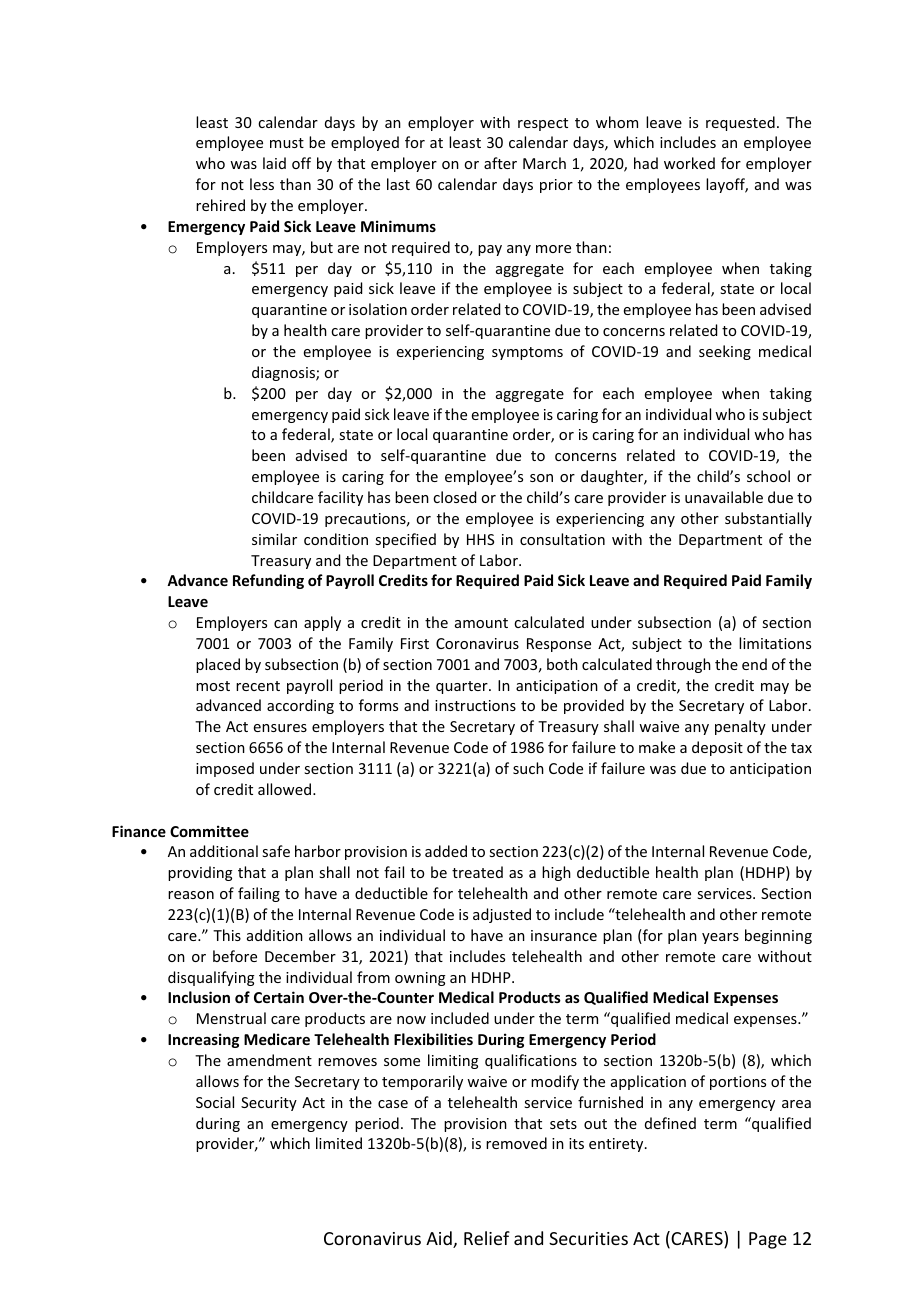 The width and height of the image is (924, 1307). What do you see at coordinates (199, 997) in the image?
I see `Inclusion` at bounding box center [199, 997].
